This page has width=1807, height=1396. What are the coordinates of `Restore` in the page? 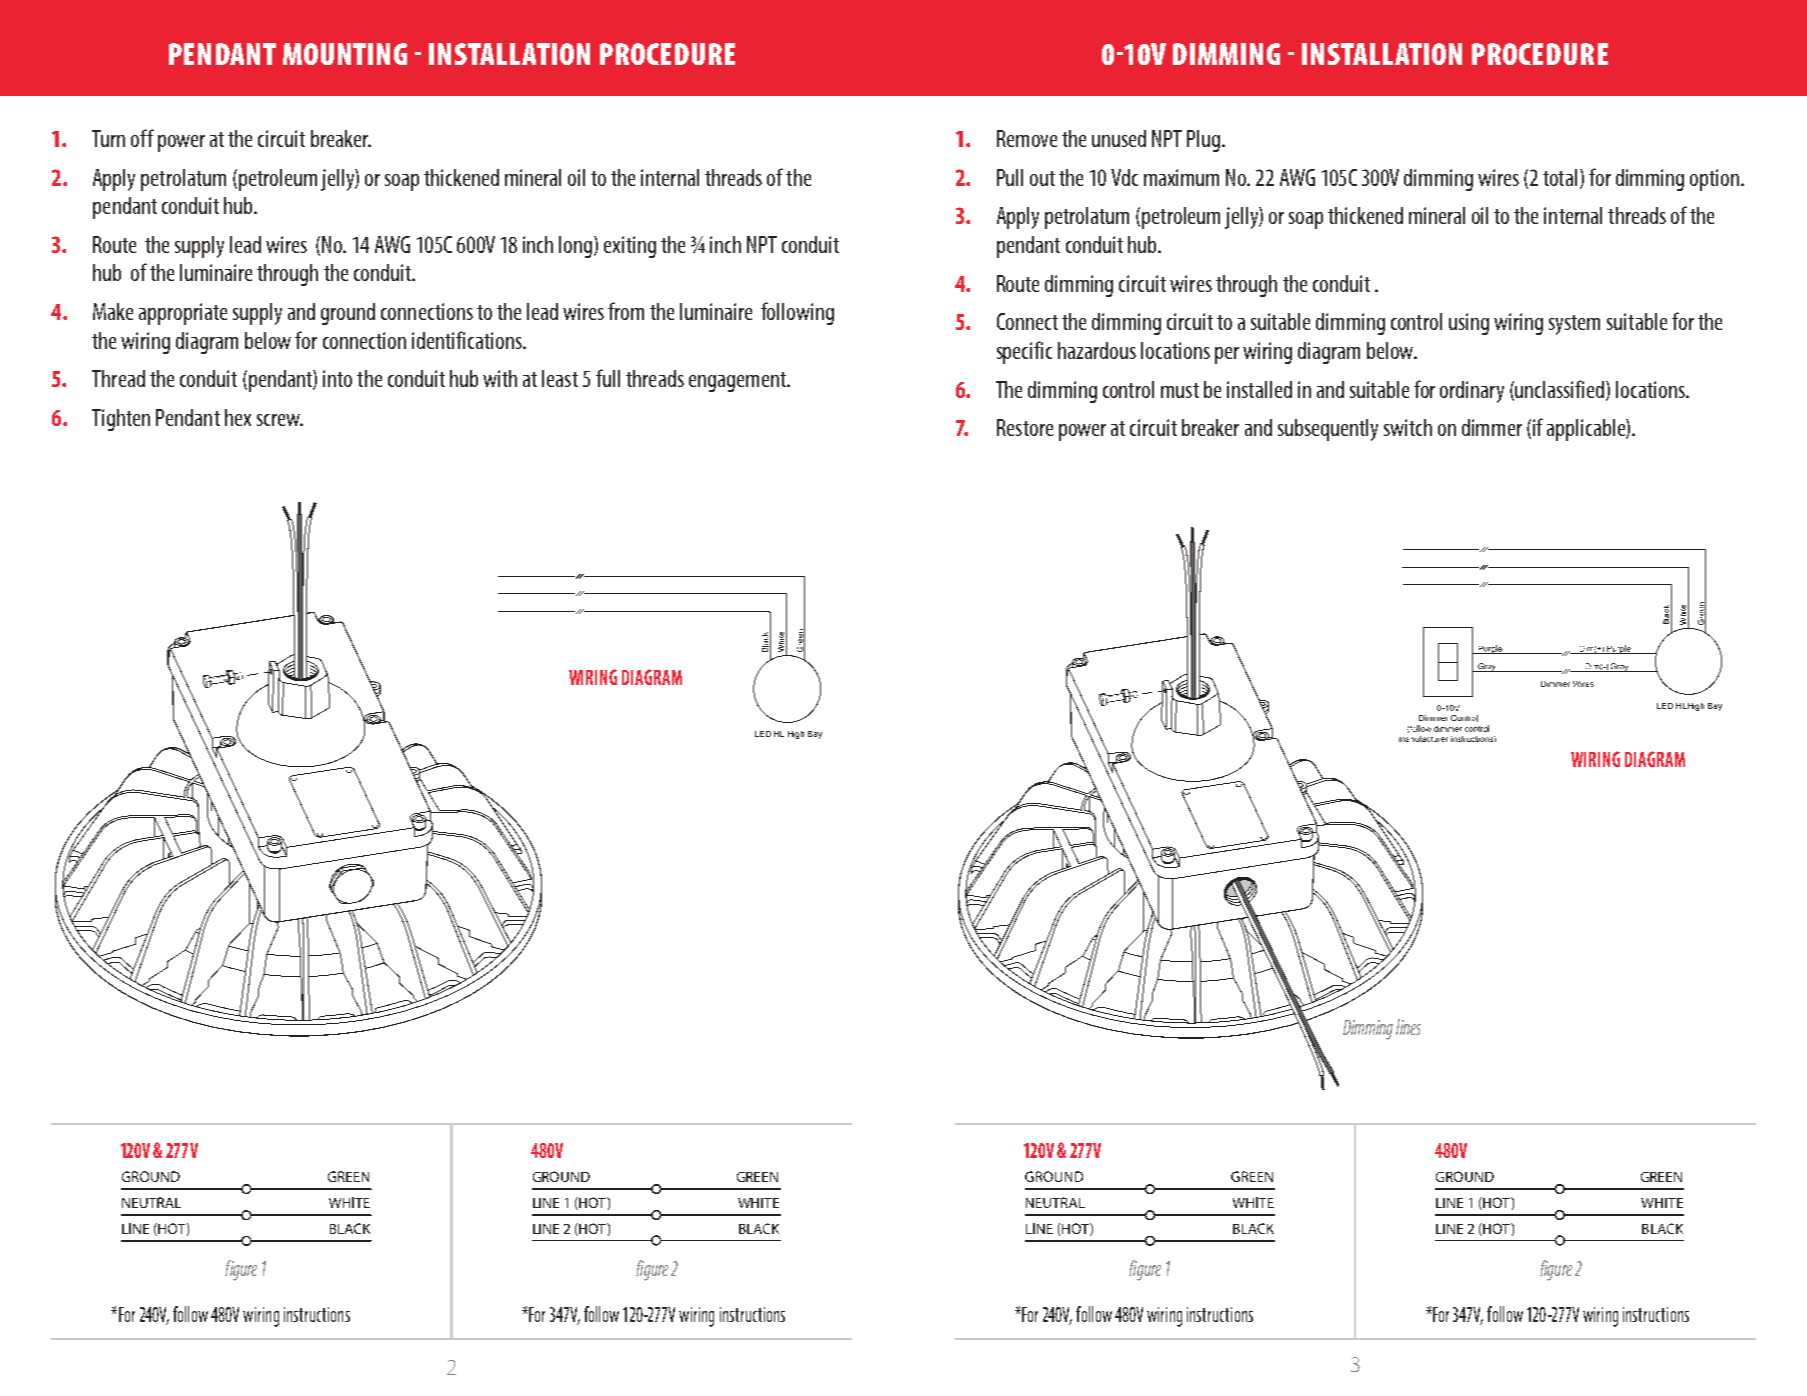 It's located at (1025, 427).
